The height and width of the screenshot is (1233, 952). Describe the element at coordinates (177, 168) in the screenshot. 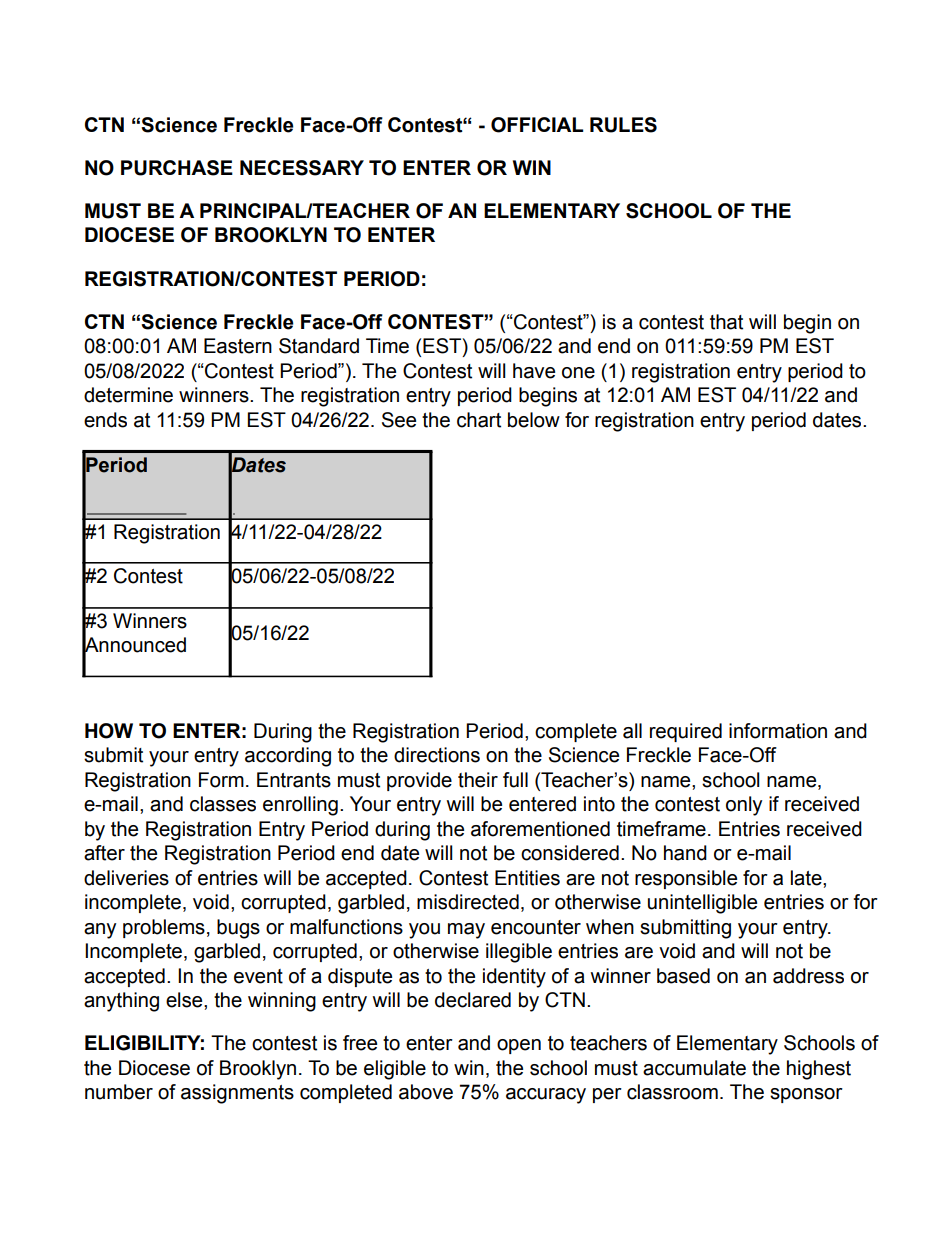

I see `PURCHASE` at that location.
